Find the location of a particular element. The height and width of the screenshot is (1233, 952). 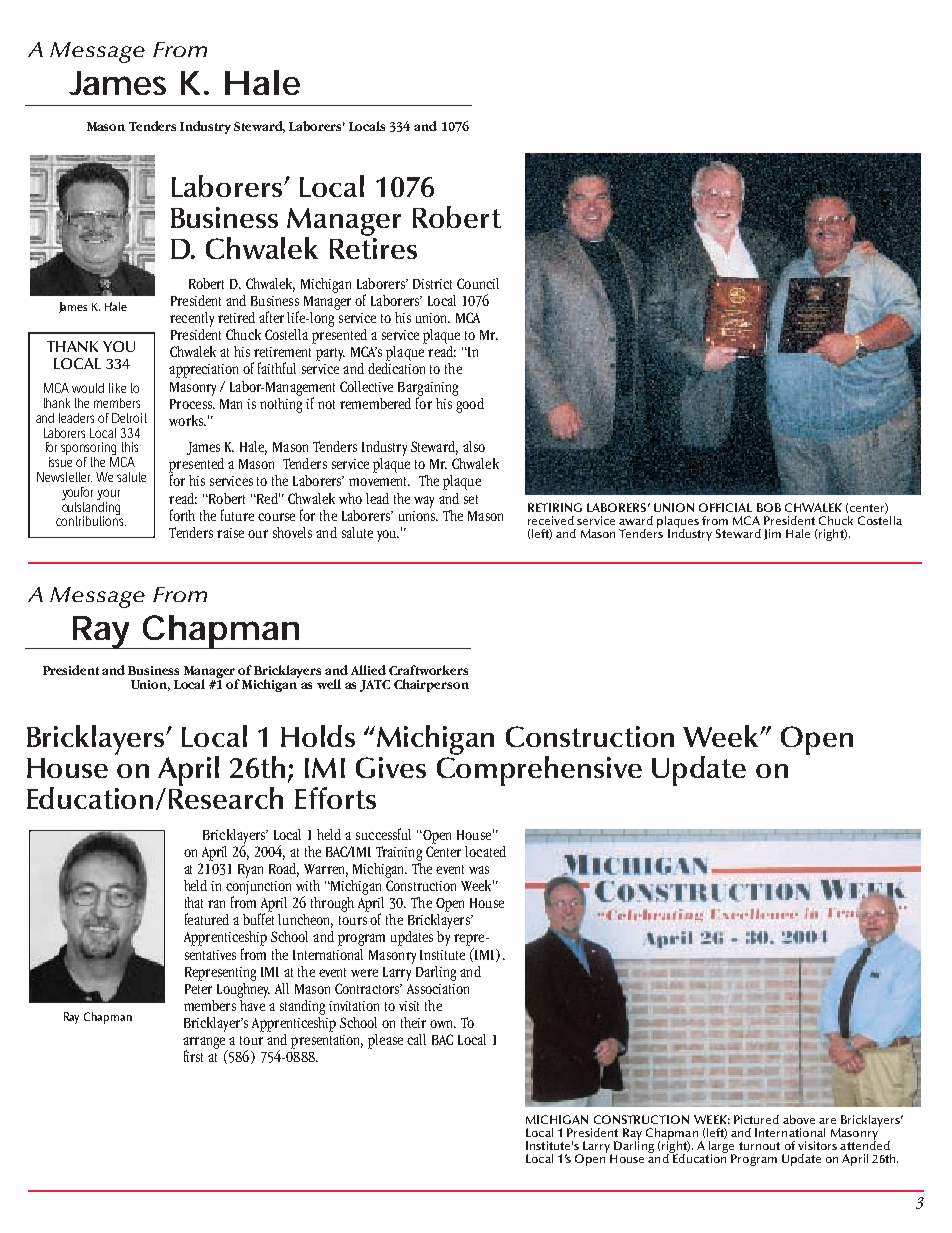

Jim is located at coordinates (772, 534).
